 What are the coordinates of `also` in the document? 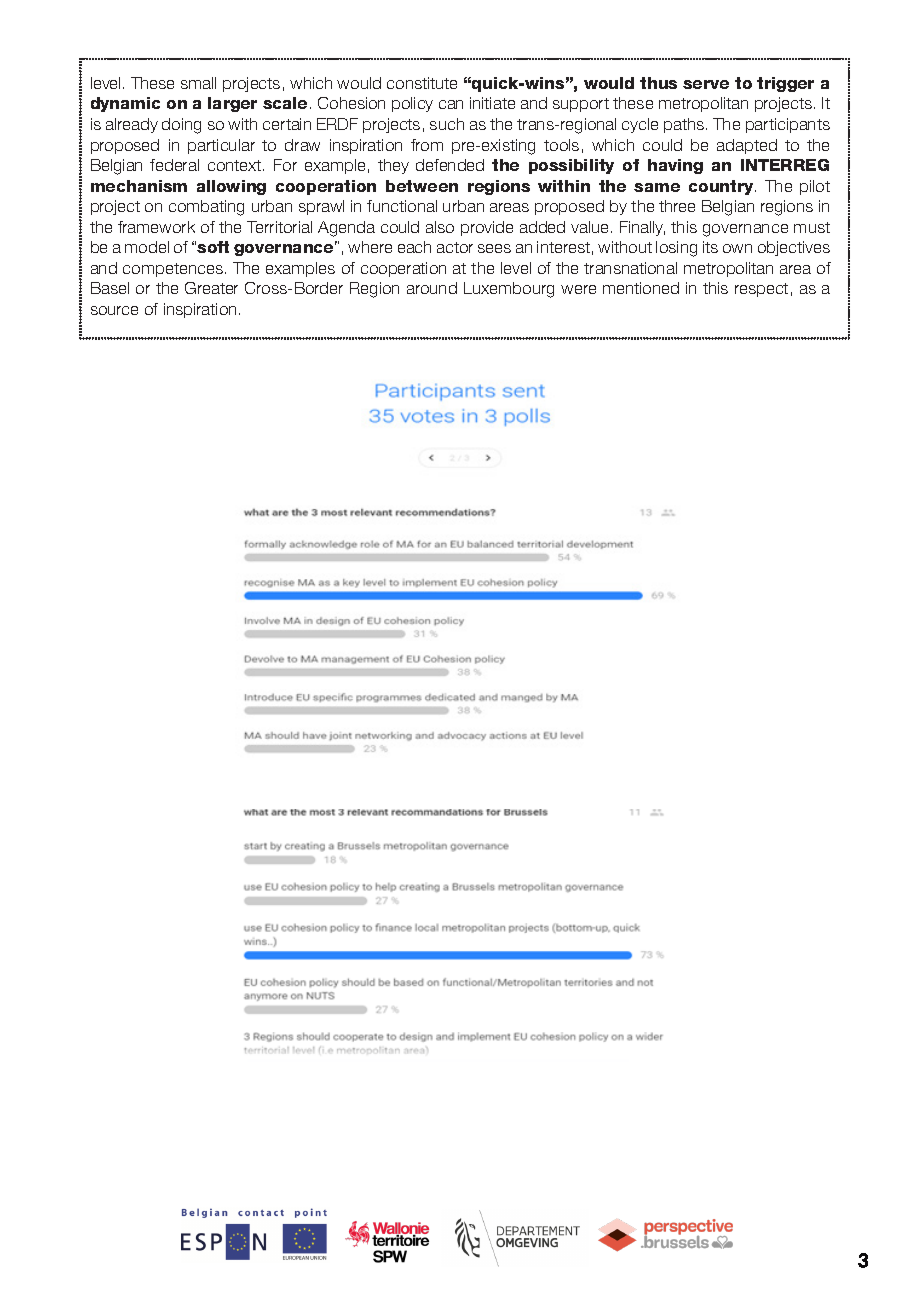 It's located at (440, 227).
